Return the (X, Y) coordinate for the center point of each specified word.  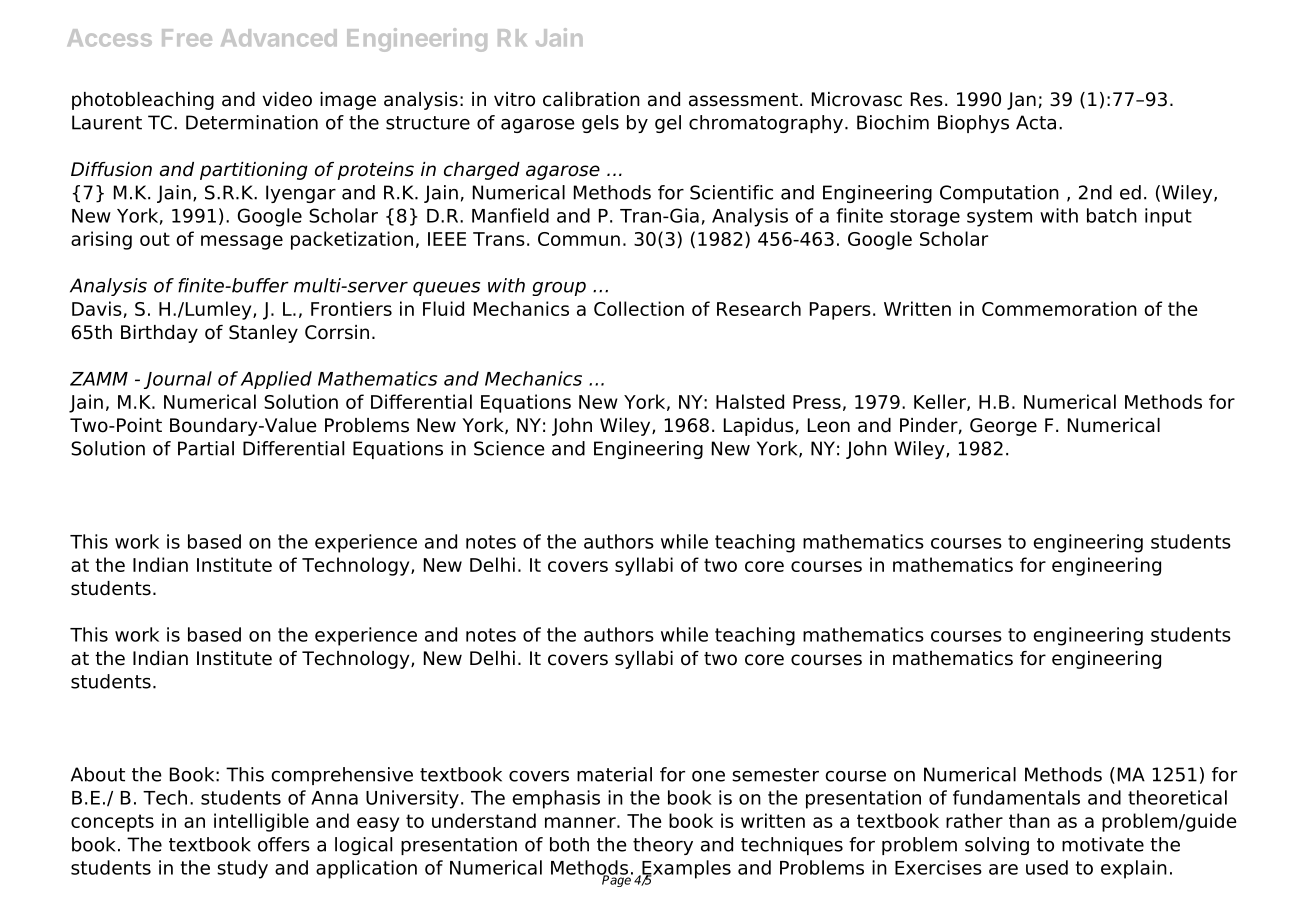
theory (663, 846)
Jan (1021, 101)
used (1047, 867)
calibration (591, 99)
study (242, 869)
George (1003, 427)
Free (187, 38)
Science (509, 448)
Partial (206, 448)
